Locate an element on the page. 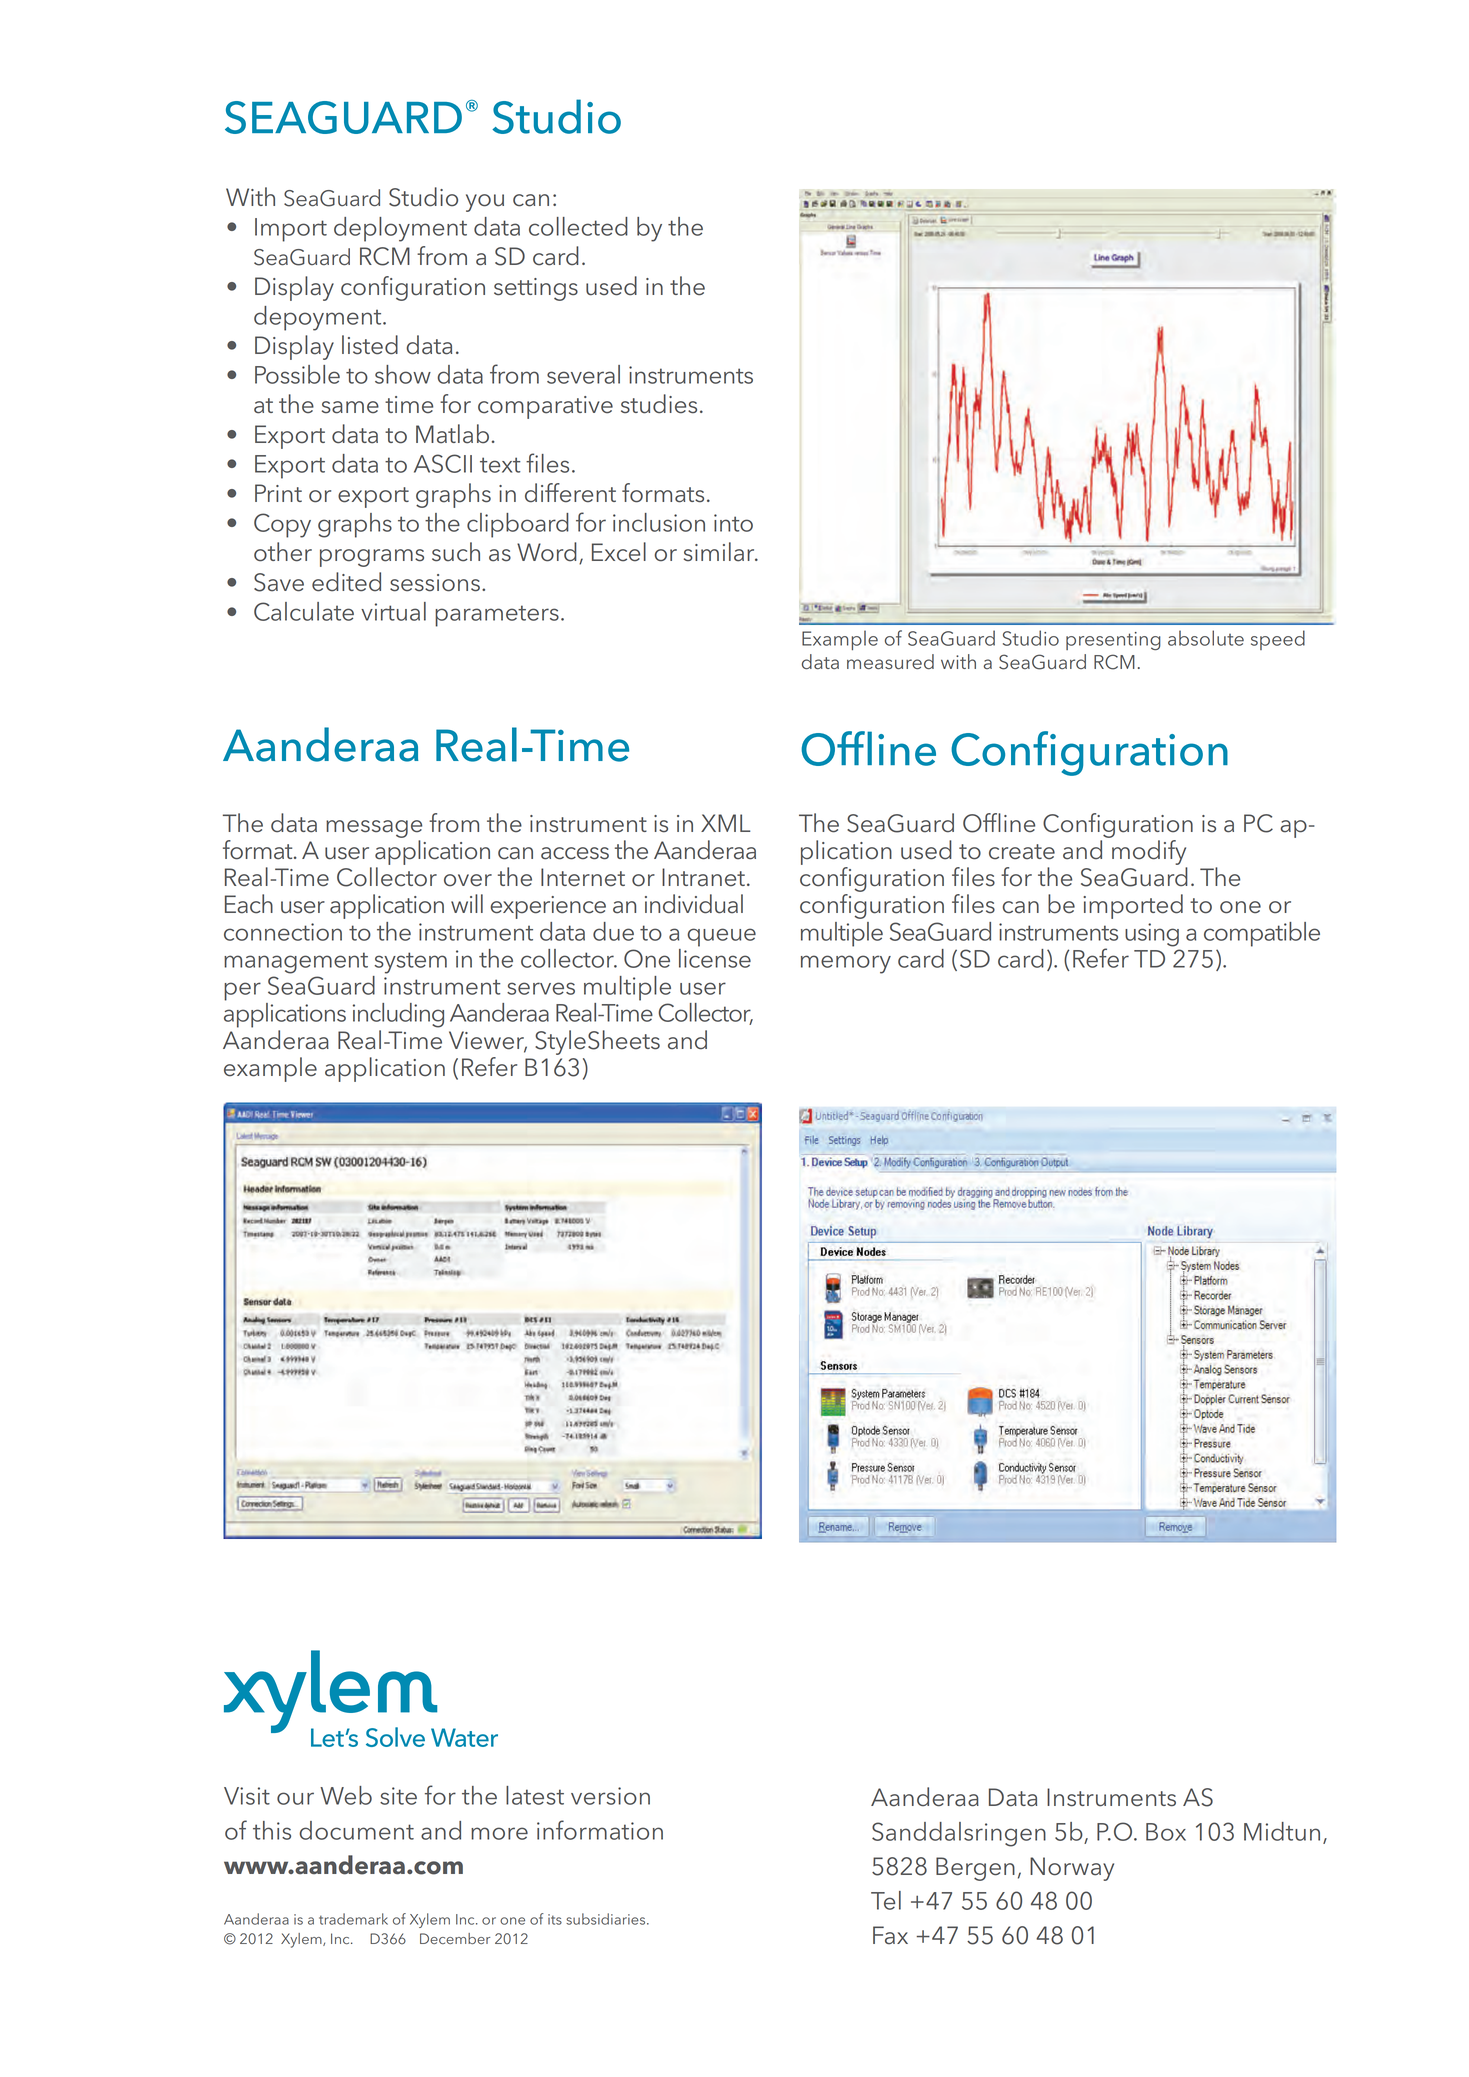 This page has width=1469, height=2077. trademark is located at coordinates (353, 1919).
